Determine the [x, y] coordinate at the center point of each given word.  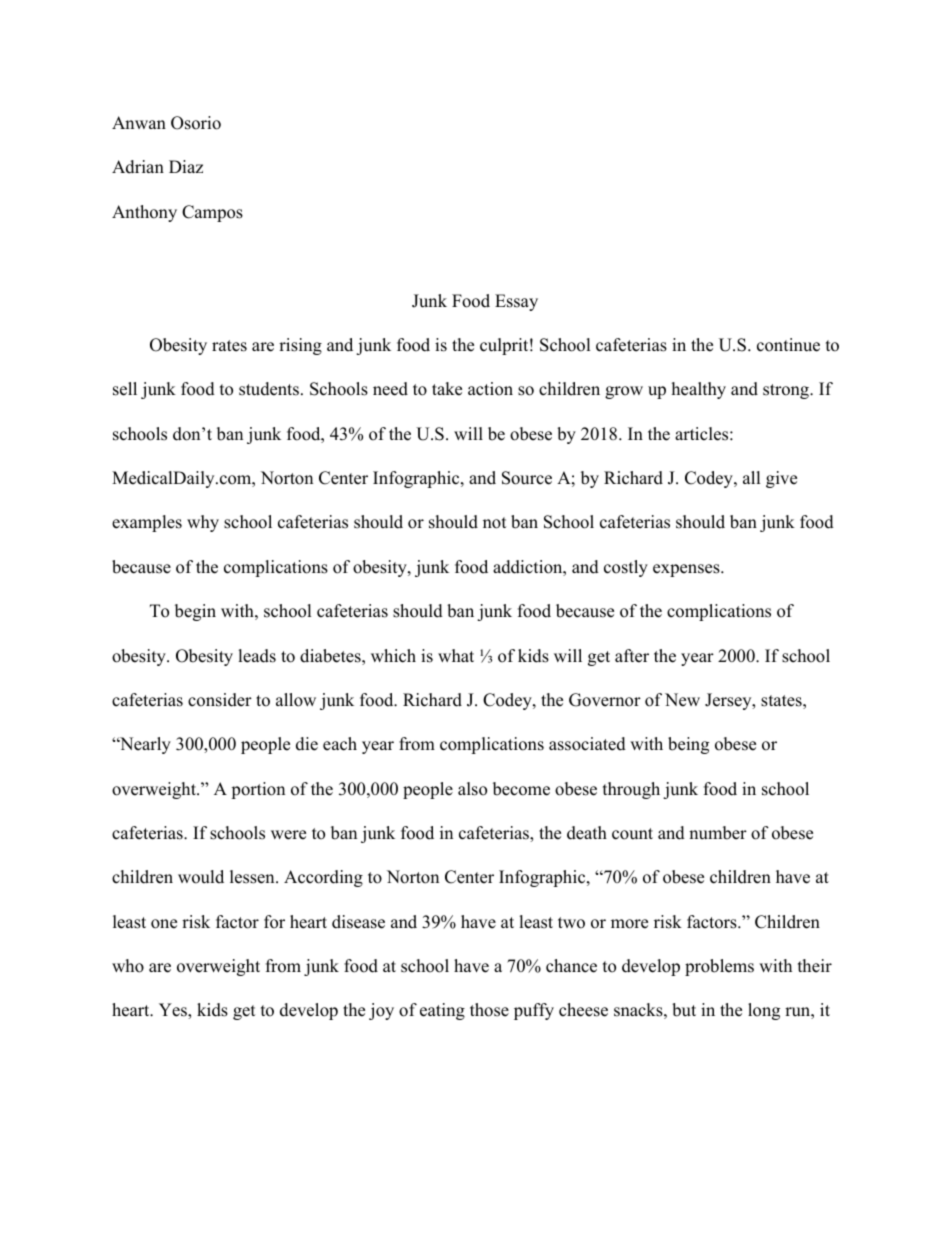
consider [220, 700]
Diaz [186, 166]
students [269, 389]
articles [701, 434]
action [490, 389]
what [456, 655]
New [682, 700]
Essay [516, 302]
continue [788, 345]
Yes [174, 1011]
